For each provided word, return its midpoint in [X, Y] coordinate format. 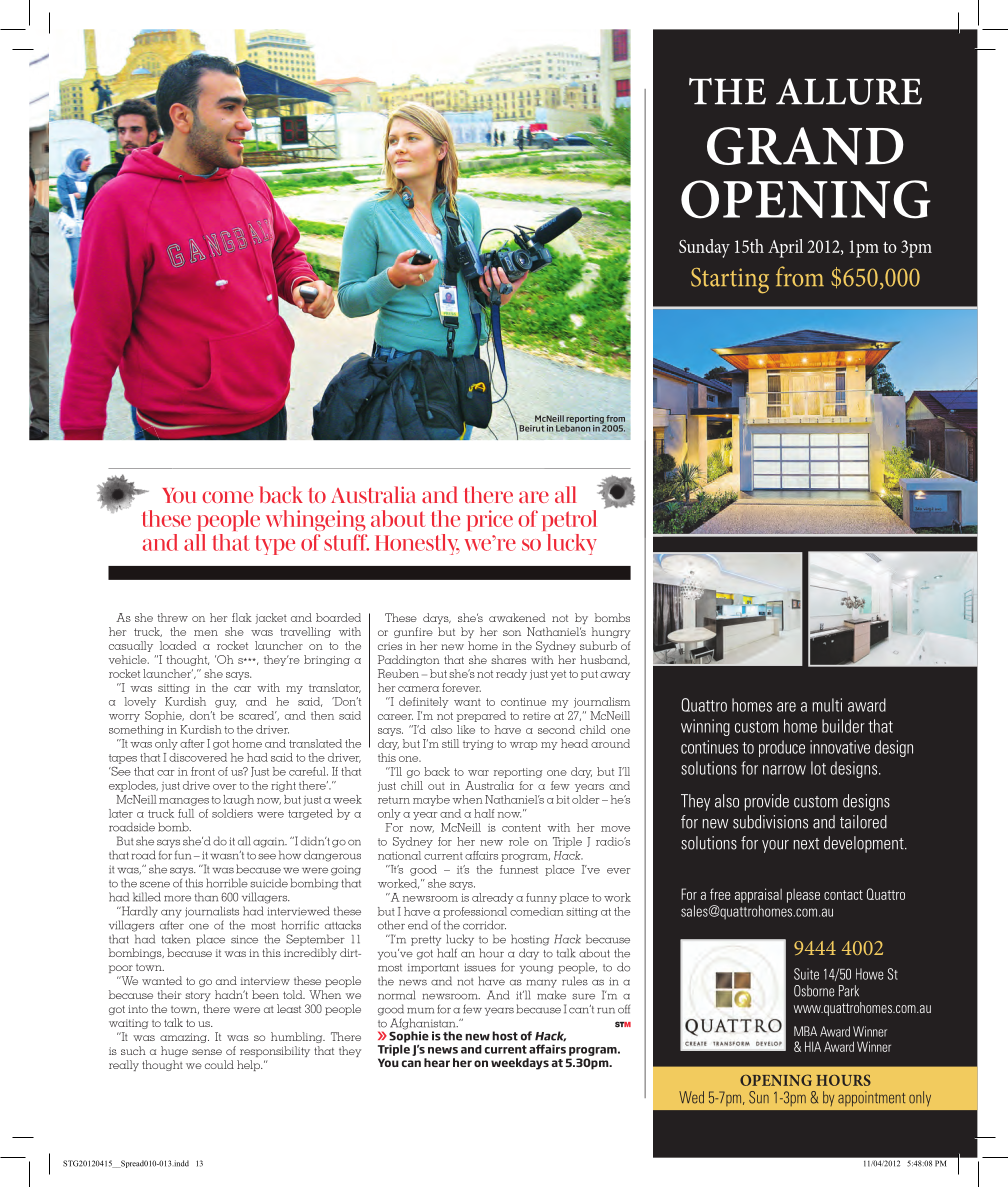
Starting [730, 281]
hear [437, 1062]
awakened [517, 617]
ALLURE [849, 91]
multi [827, 705]
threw [172, 617]
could [219, 1064]
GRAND [805, 146]
